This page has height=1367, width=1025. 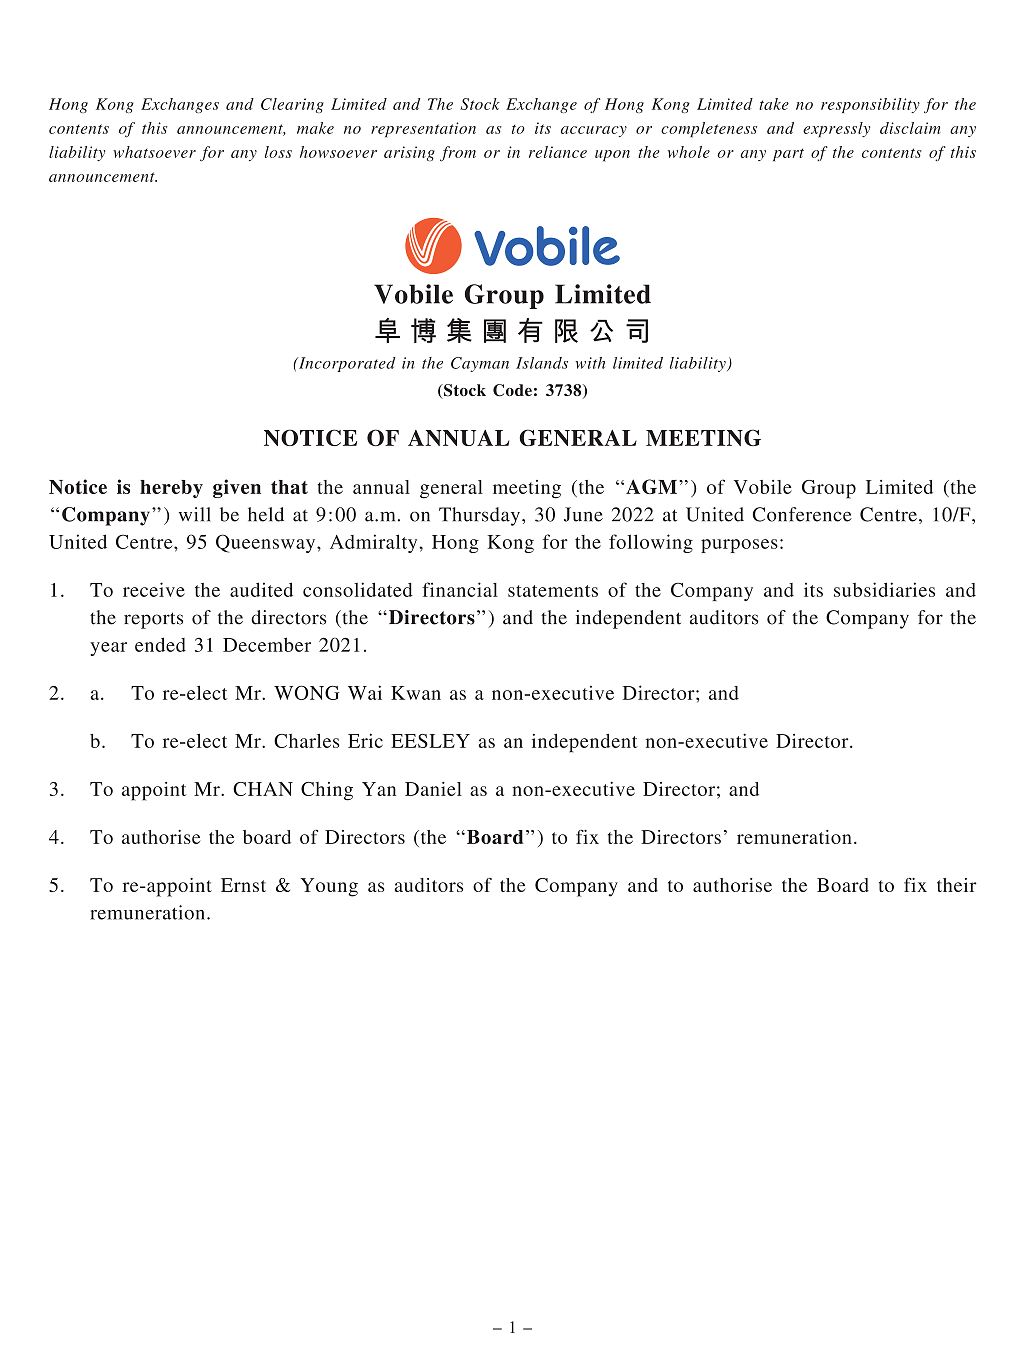 What do you see at coordinates (836, 129) in the page?
I see `expressly` at bounding box center [836, 129].
